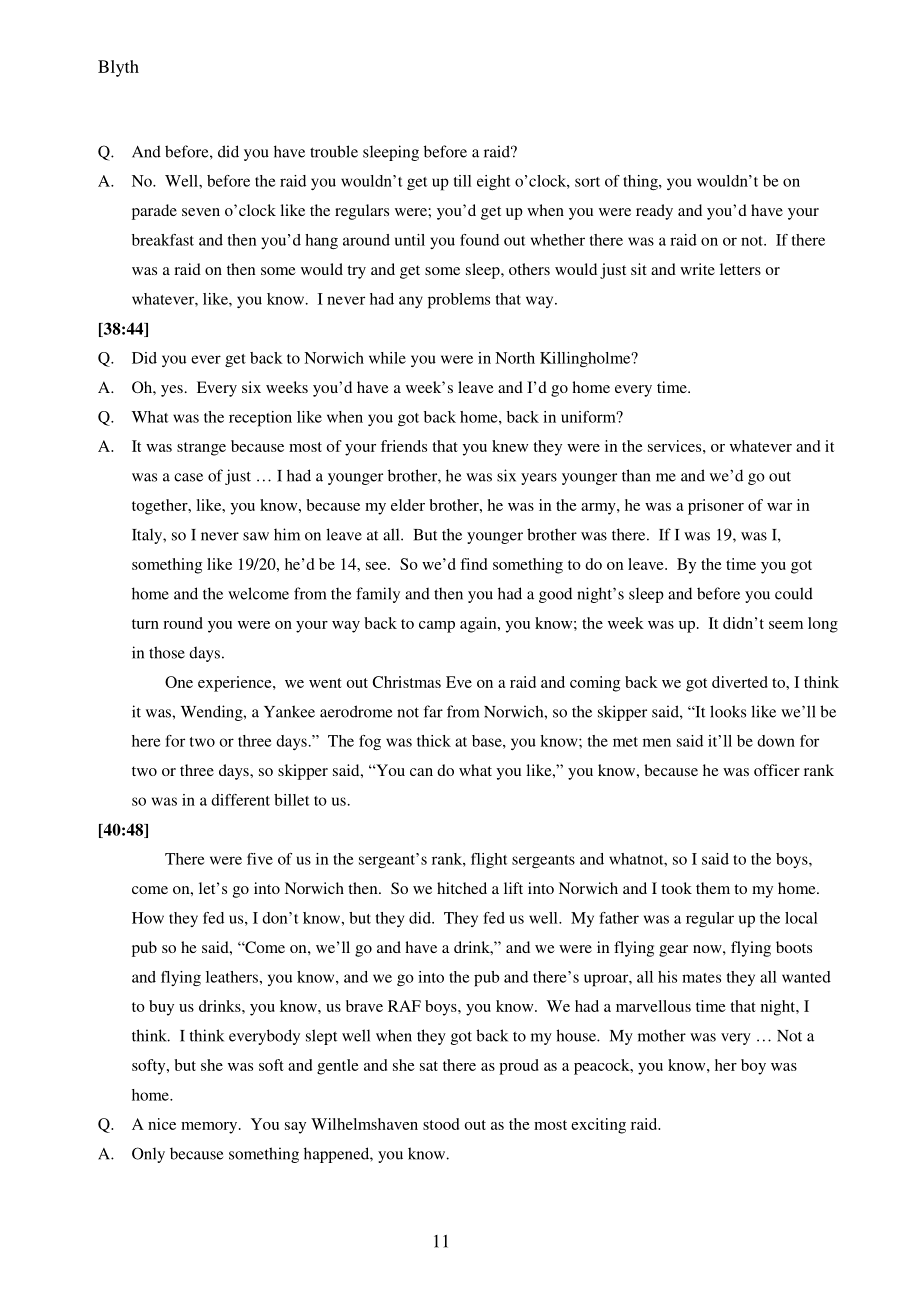 The image size is (924, 1308). Describe the element at coordinates (716, 507) in the screenshot. I see `prisoner` at that location.
